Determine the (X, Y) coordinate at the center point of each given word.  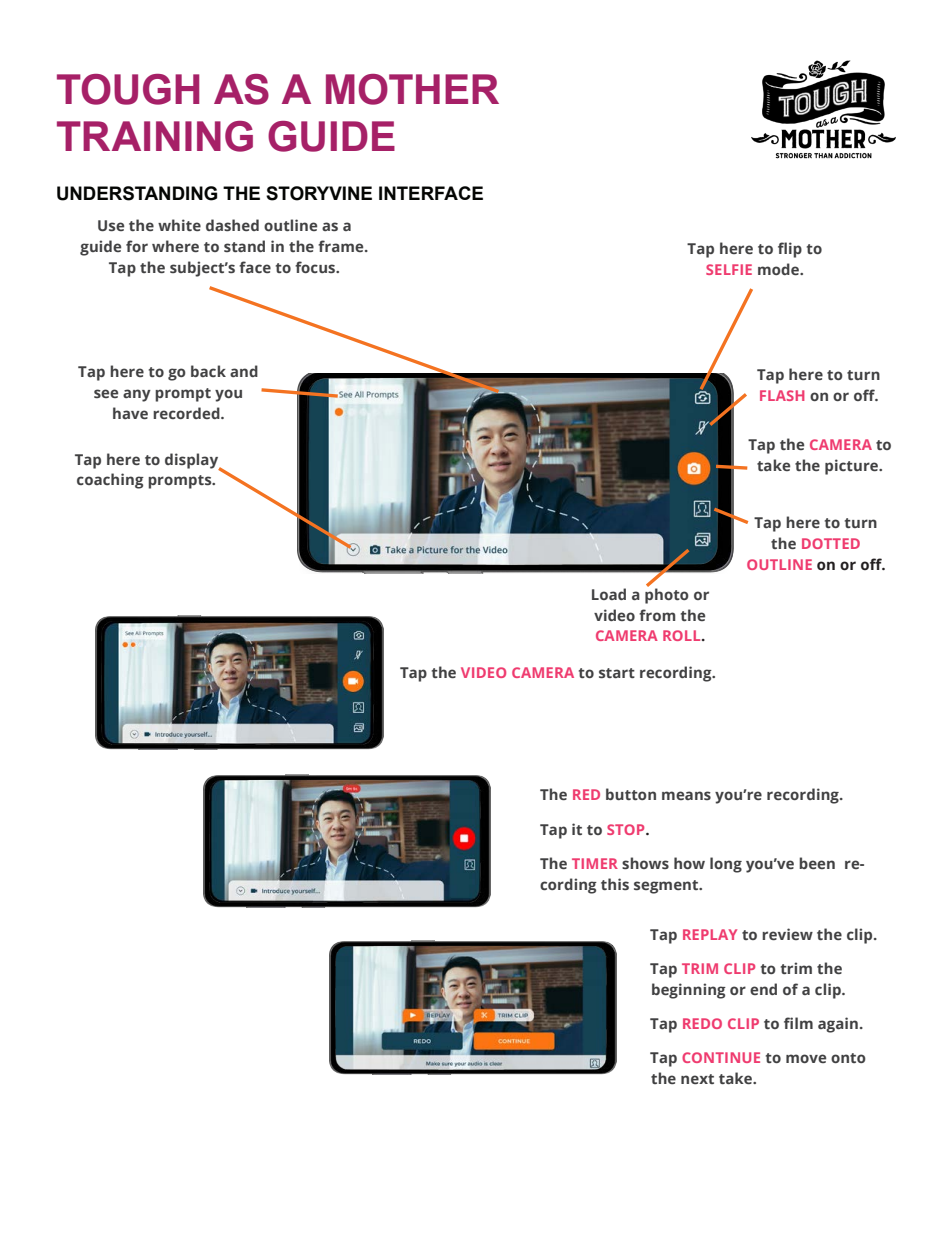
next (697, 1079)
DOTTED (831, 543)
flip (790, 250)
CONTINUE (721, 1057)
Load (609, 594)
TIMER (595, 863)
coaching (110, 481)
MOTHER (412, 89)
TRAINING (155, 136)
